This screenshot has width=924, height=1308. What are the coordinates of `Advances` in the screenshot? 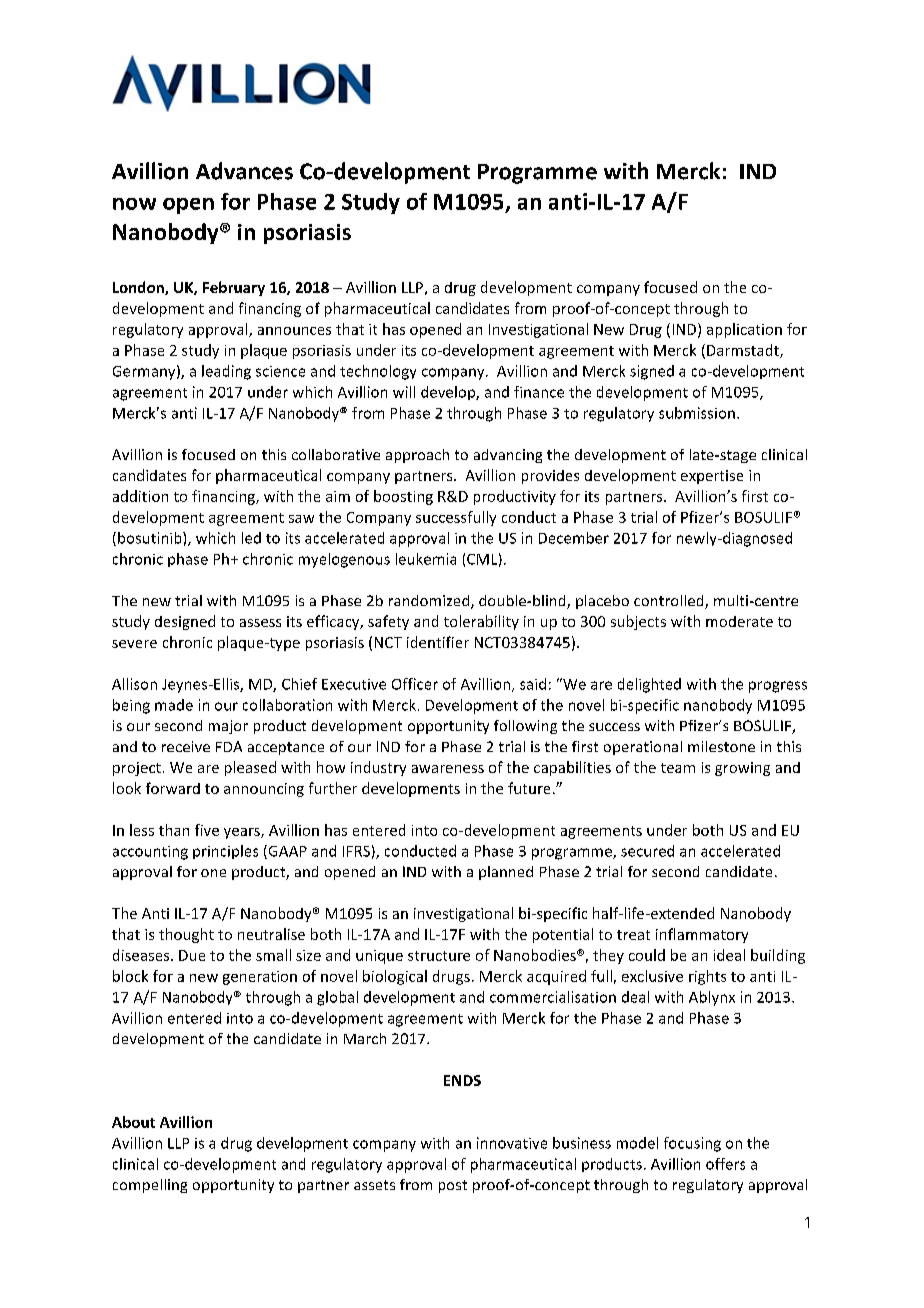 It's located at (244, 171).
